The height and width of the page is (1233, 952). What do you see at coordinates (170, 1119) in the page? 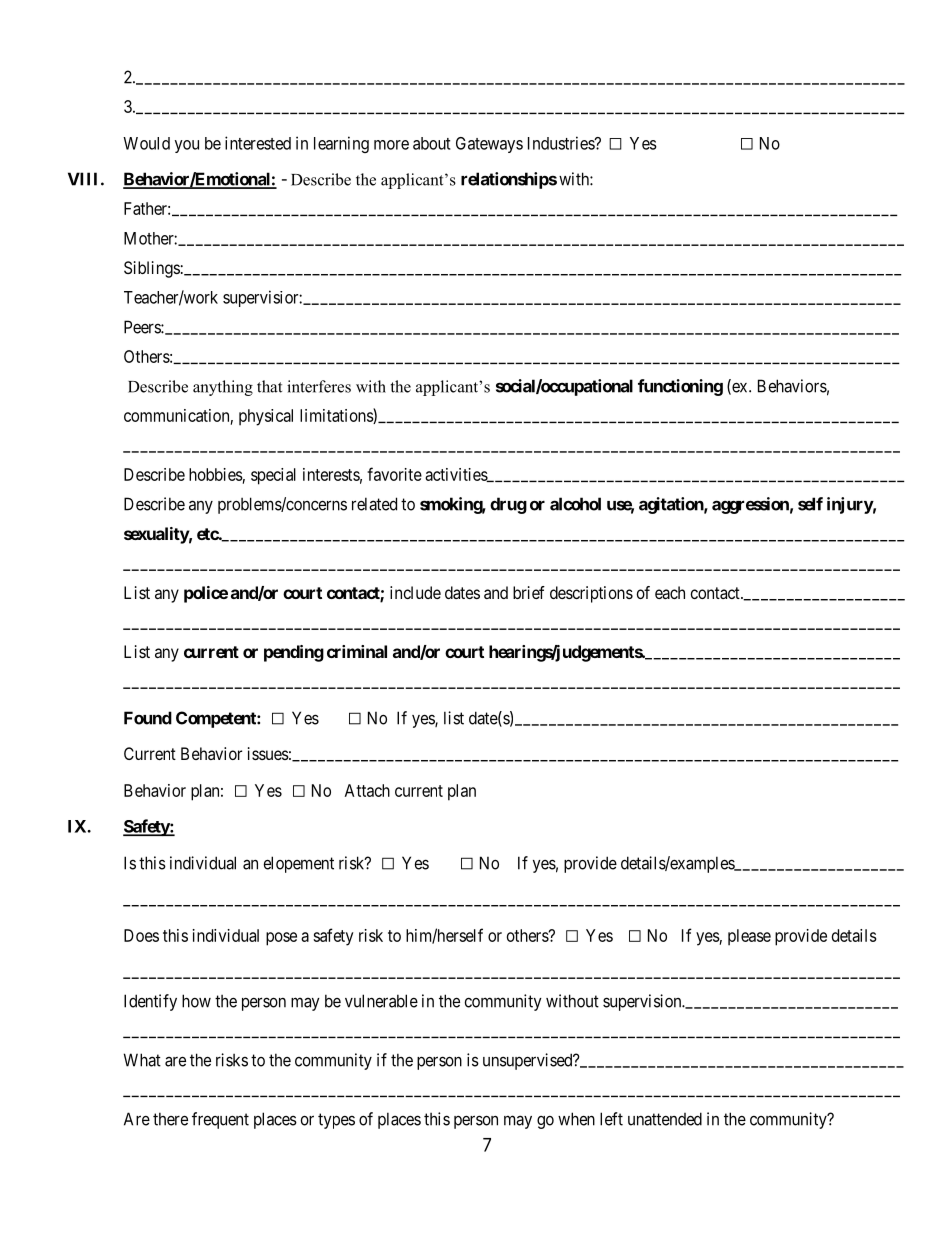
I see `there` at bounding box center [170, 1119].
